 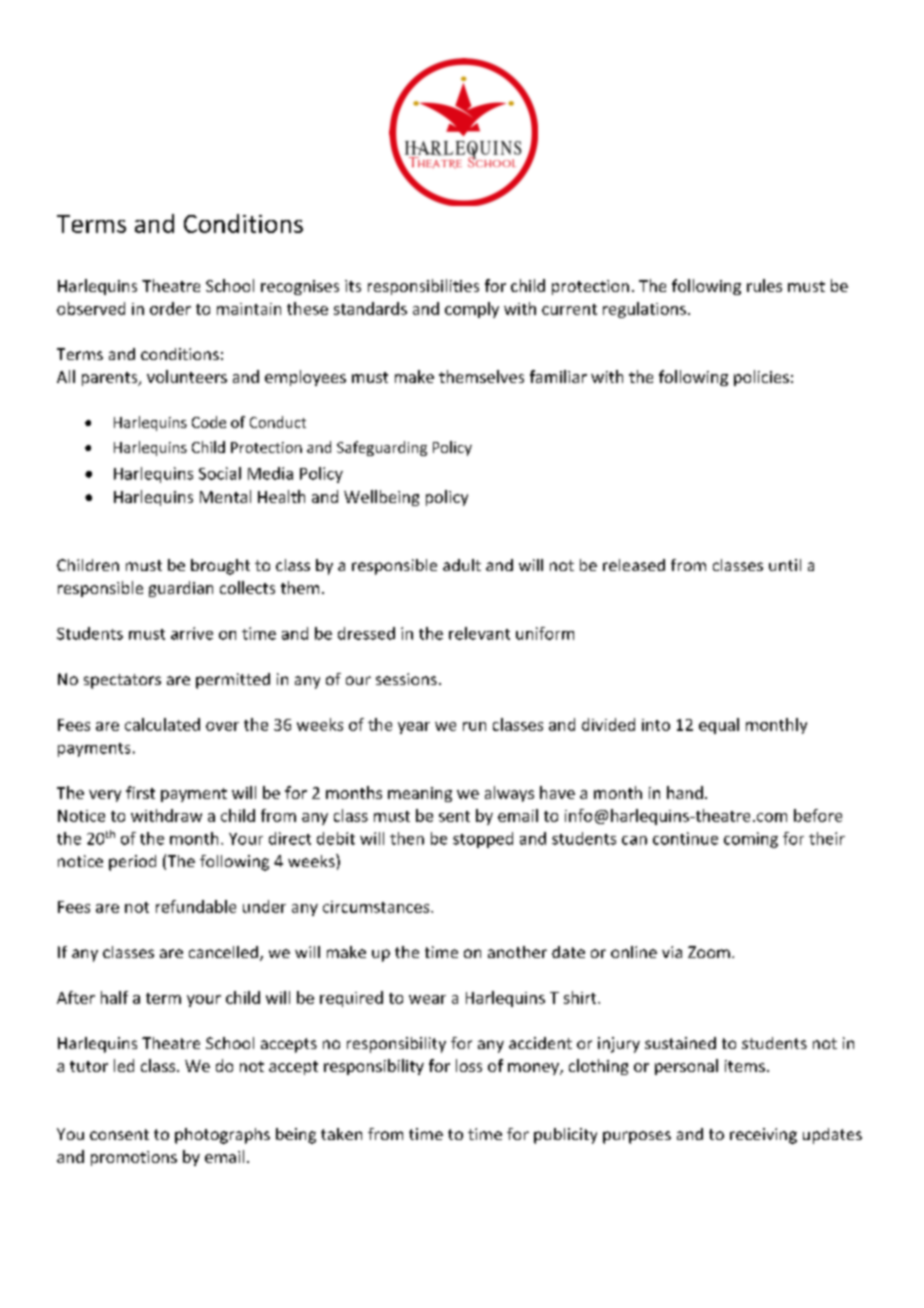 What do you see at coordinates (162, 724) in the screenshot?
I see `calculated` at bounding box center [162, 724].
